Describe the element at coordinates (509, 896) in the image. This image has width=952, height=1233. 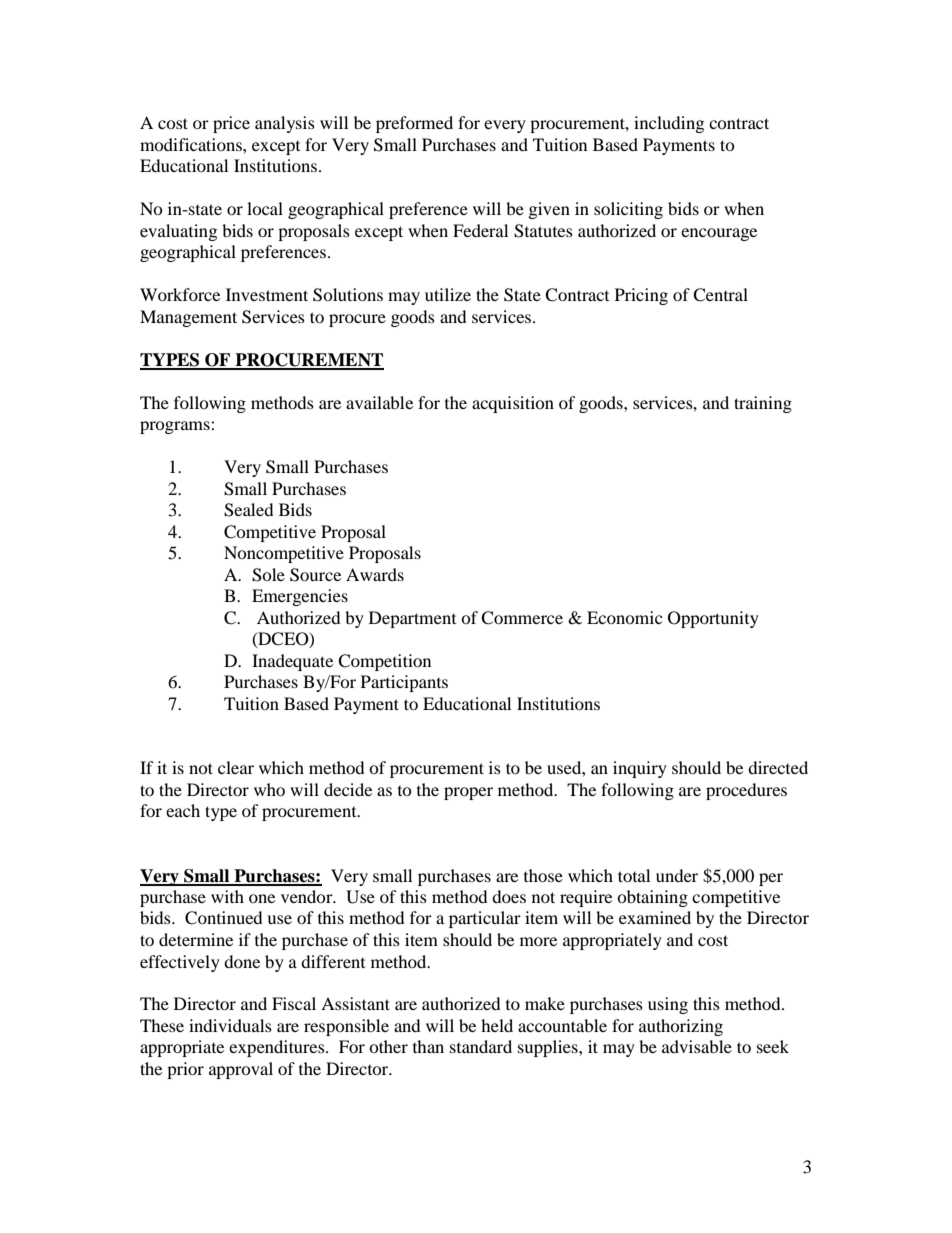
I see `does` at that location.
